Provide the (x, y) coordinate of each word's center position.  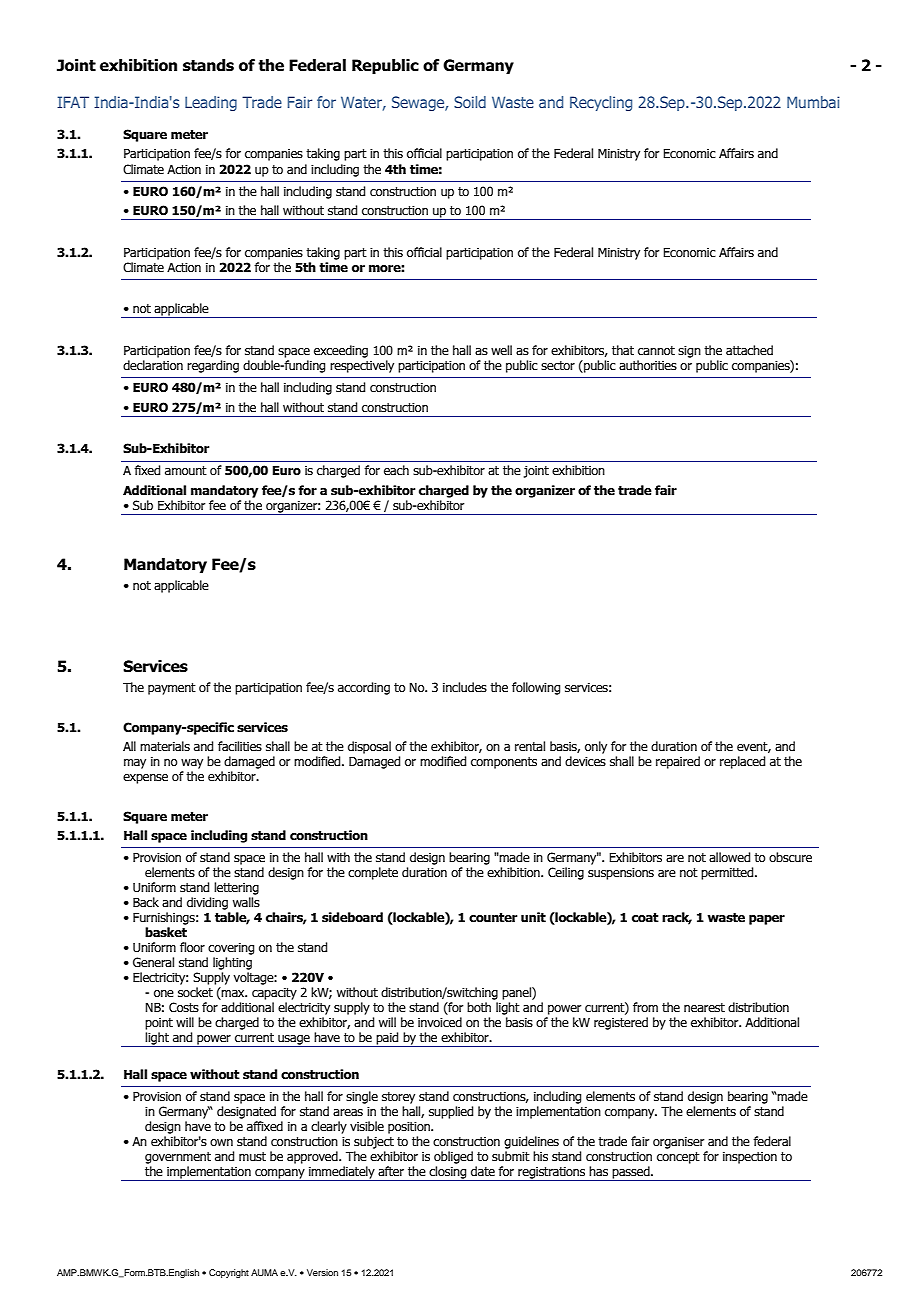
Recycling (601, 103)
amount (186, 470)
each (396, 470)
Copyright (229, 1273)
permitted (728, 873)
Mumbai (813, 102)
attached (749, 350)
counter (493, 918)
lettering (236, 888)
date (483, 1171)
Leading (211, 103)
